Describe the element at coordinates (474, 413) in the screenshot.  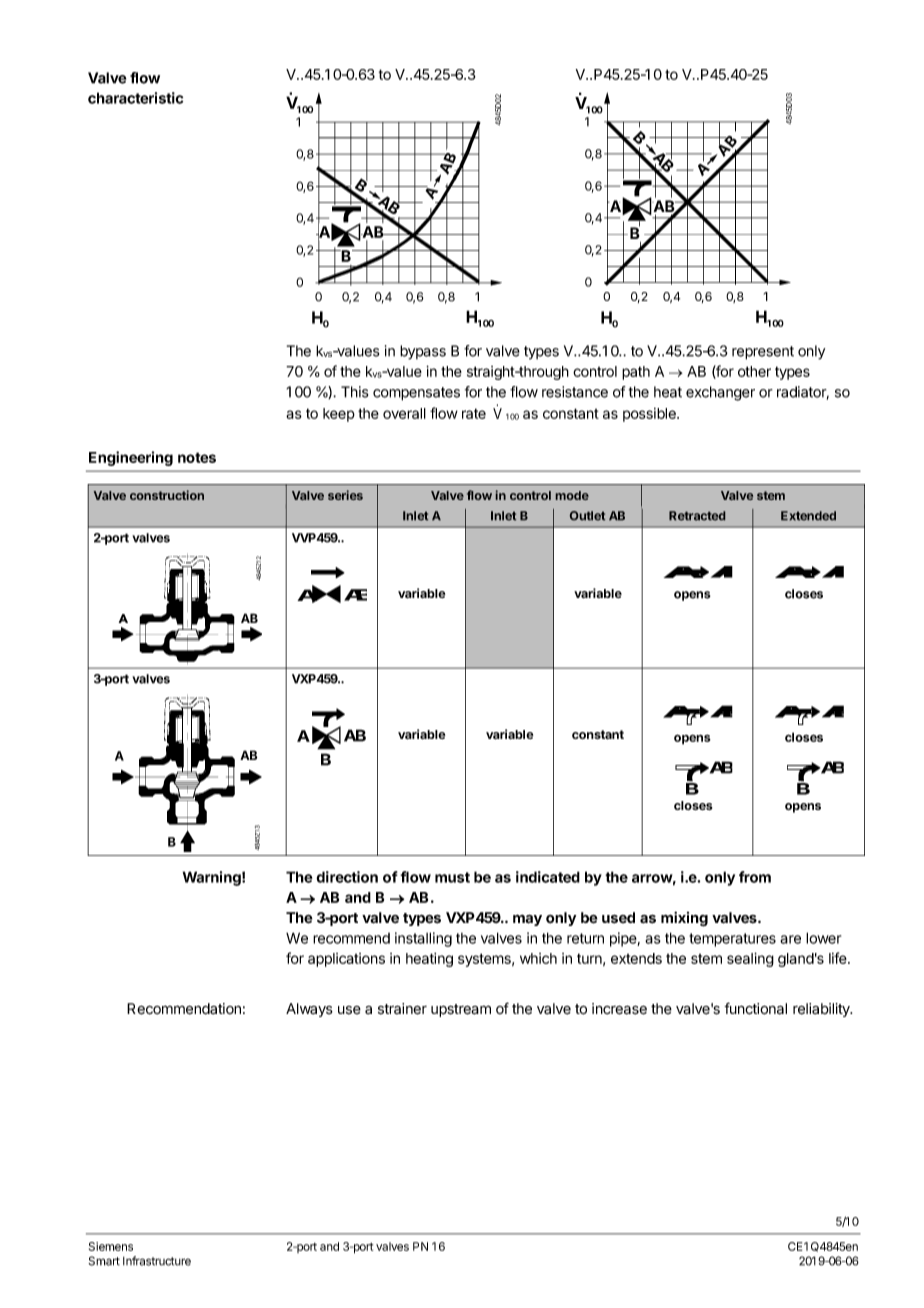
I see `rate` at that location.
